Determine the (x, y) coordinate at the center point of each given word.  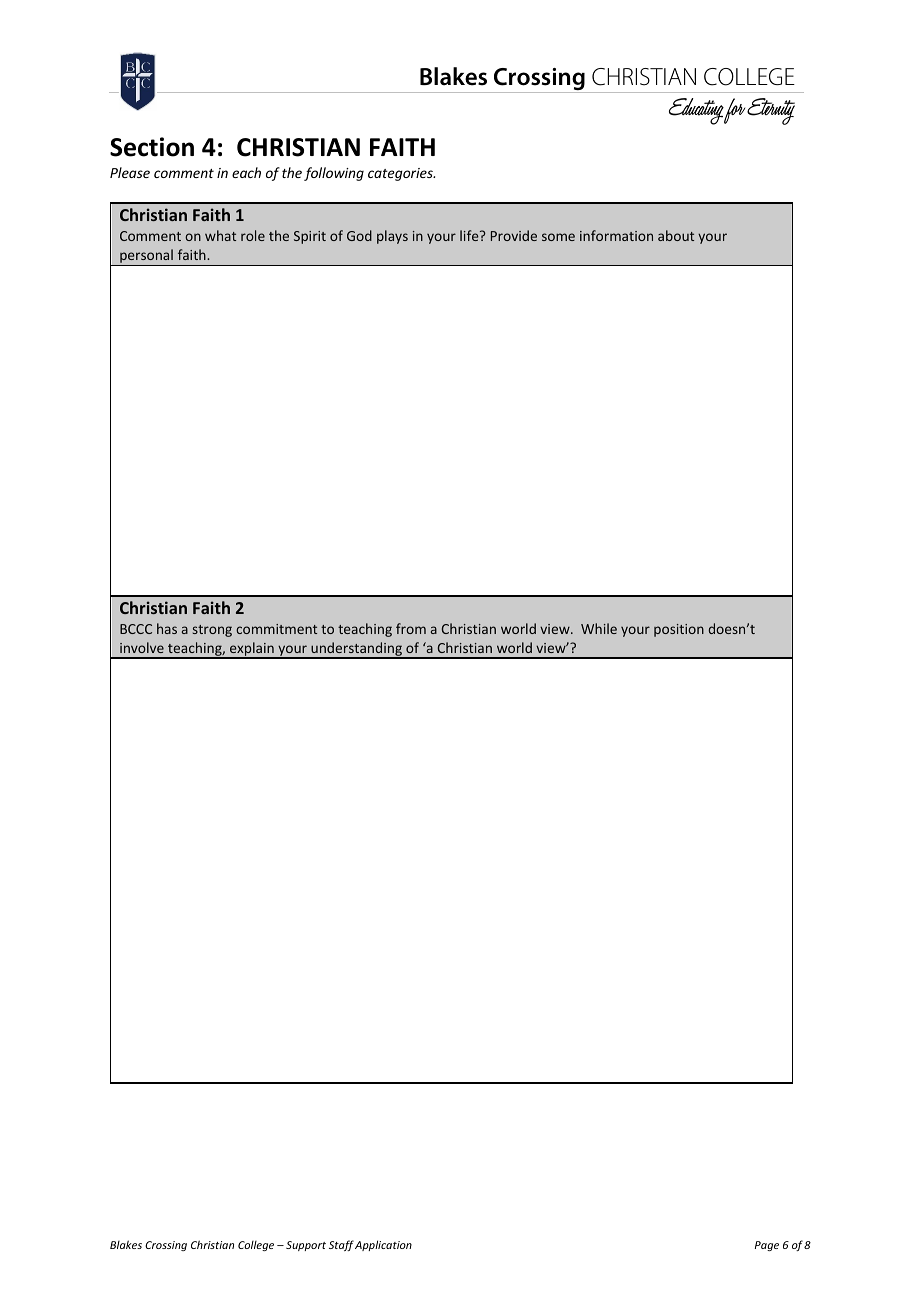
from (411, 628)
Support (306, 1246)
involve (142, 647)
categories (401, 174)
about (676, 235)
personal (146, 257)
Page (767, 1246)
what (220, 235)
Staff (341, 1245)
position (679, 630)
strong (212, 631)
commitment (276, 629)
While (599, 628)
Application (383, 1245)
